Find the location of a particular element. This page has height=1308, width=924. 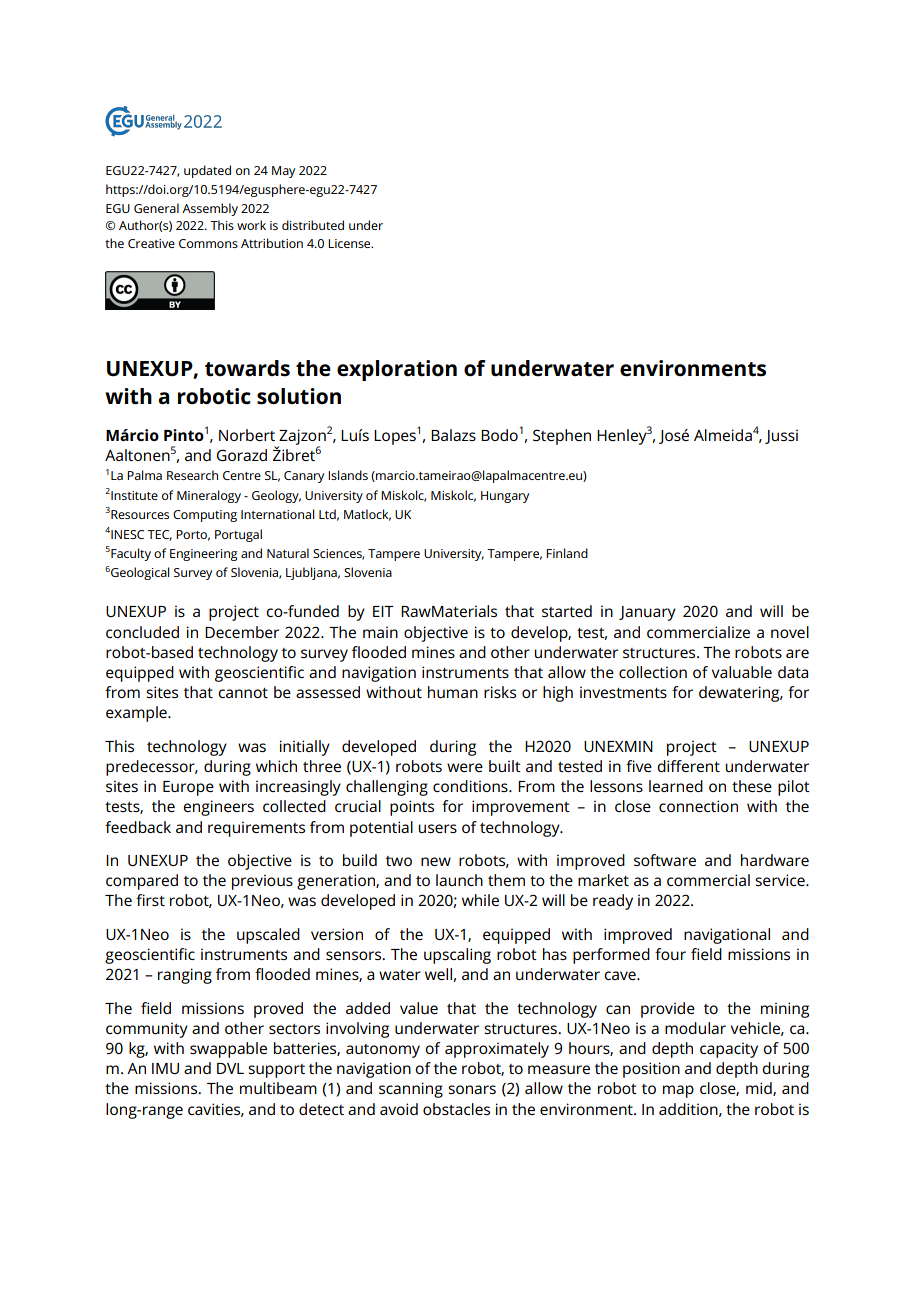

human is located at coordinates (453, 692).
